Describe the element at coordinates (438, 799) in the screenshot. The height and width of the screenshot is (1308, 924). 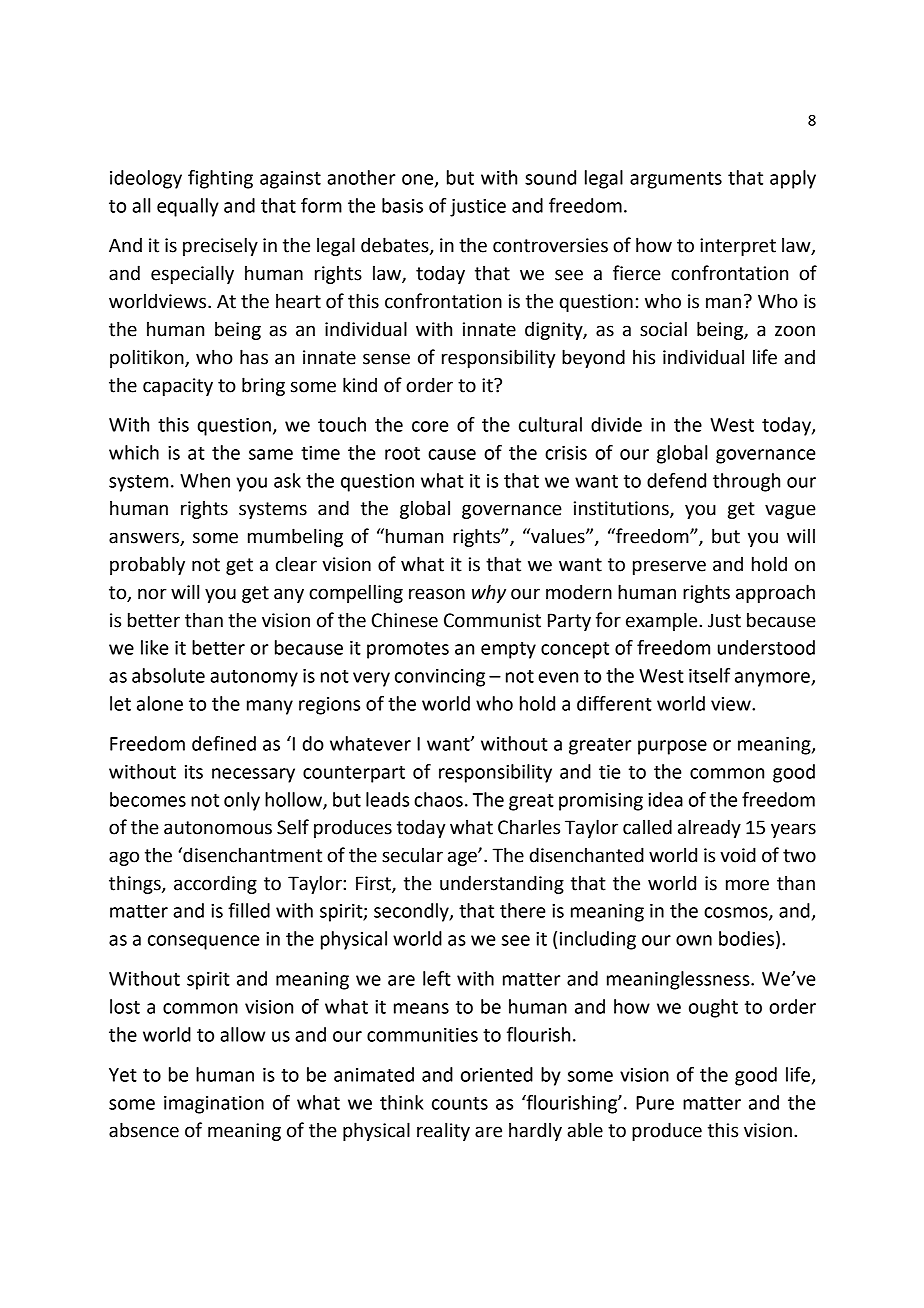
I see `chaos` at that location.
